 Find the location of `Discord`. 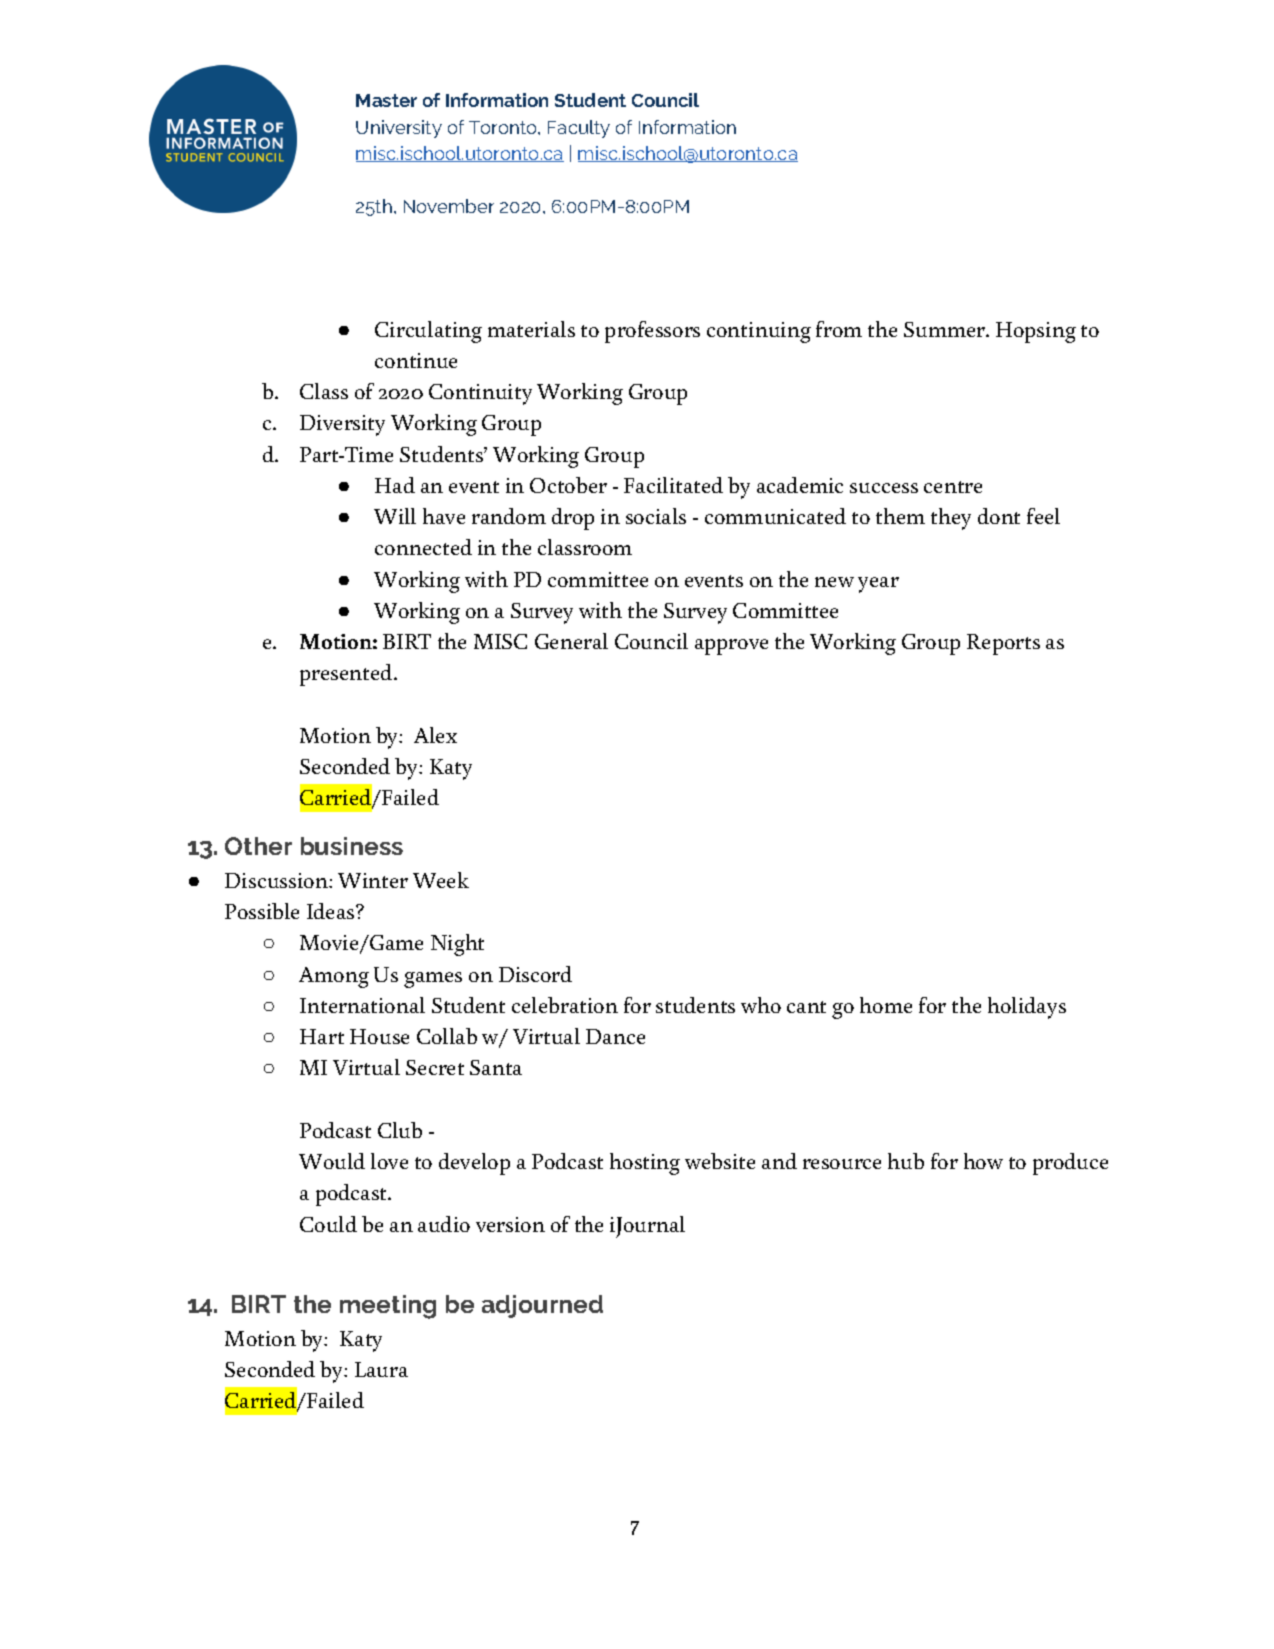

Discord is located at coordinates (535, 974).
